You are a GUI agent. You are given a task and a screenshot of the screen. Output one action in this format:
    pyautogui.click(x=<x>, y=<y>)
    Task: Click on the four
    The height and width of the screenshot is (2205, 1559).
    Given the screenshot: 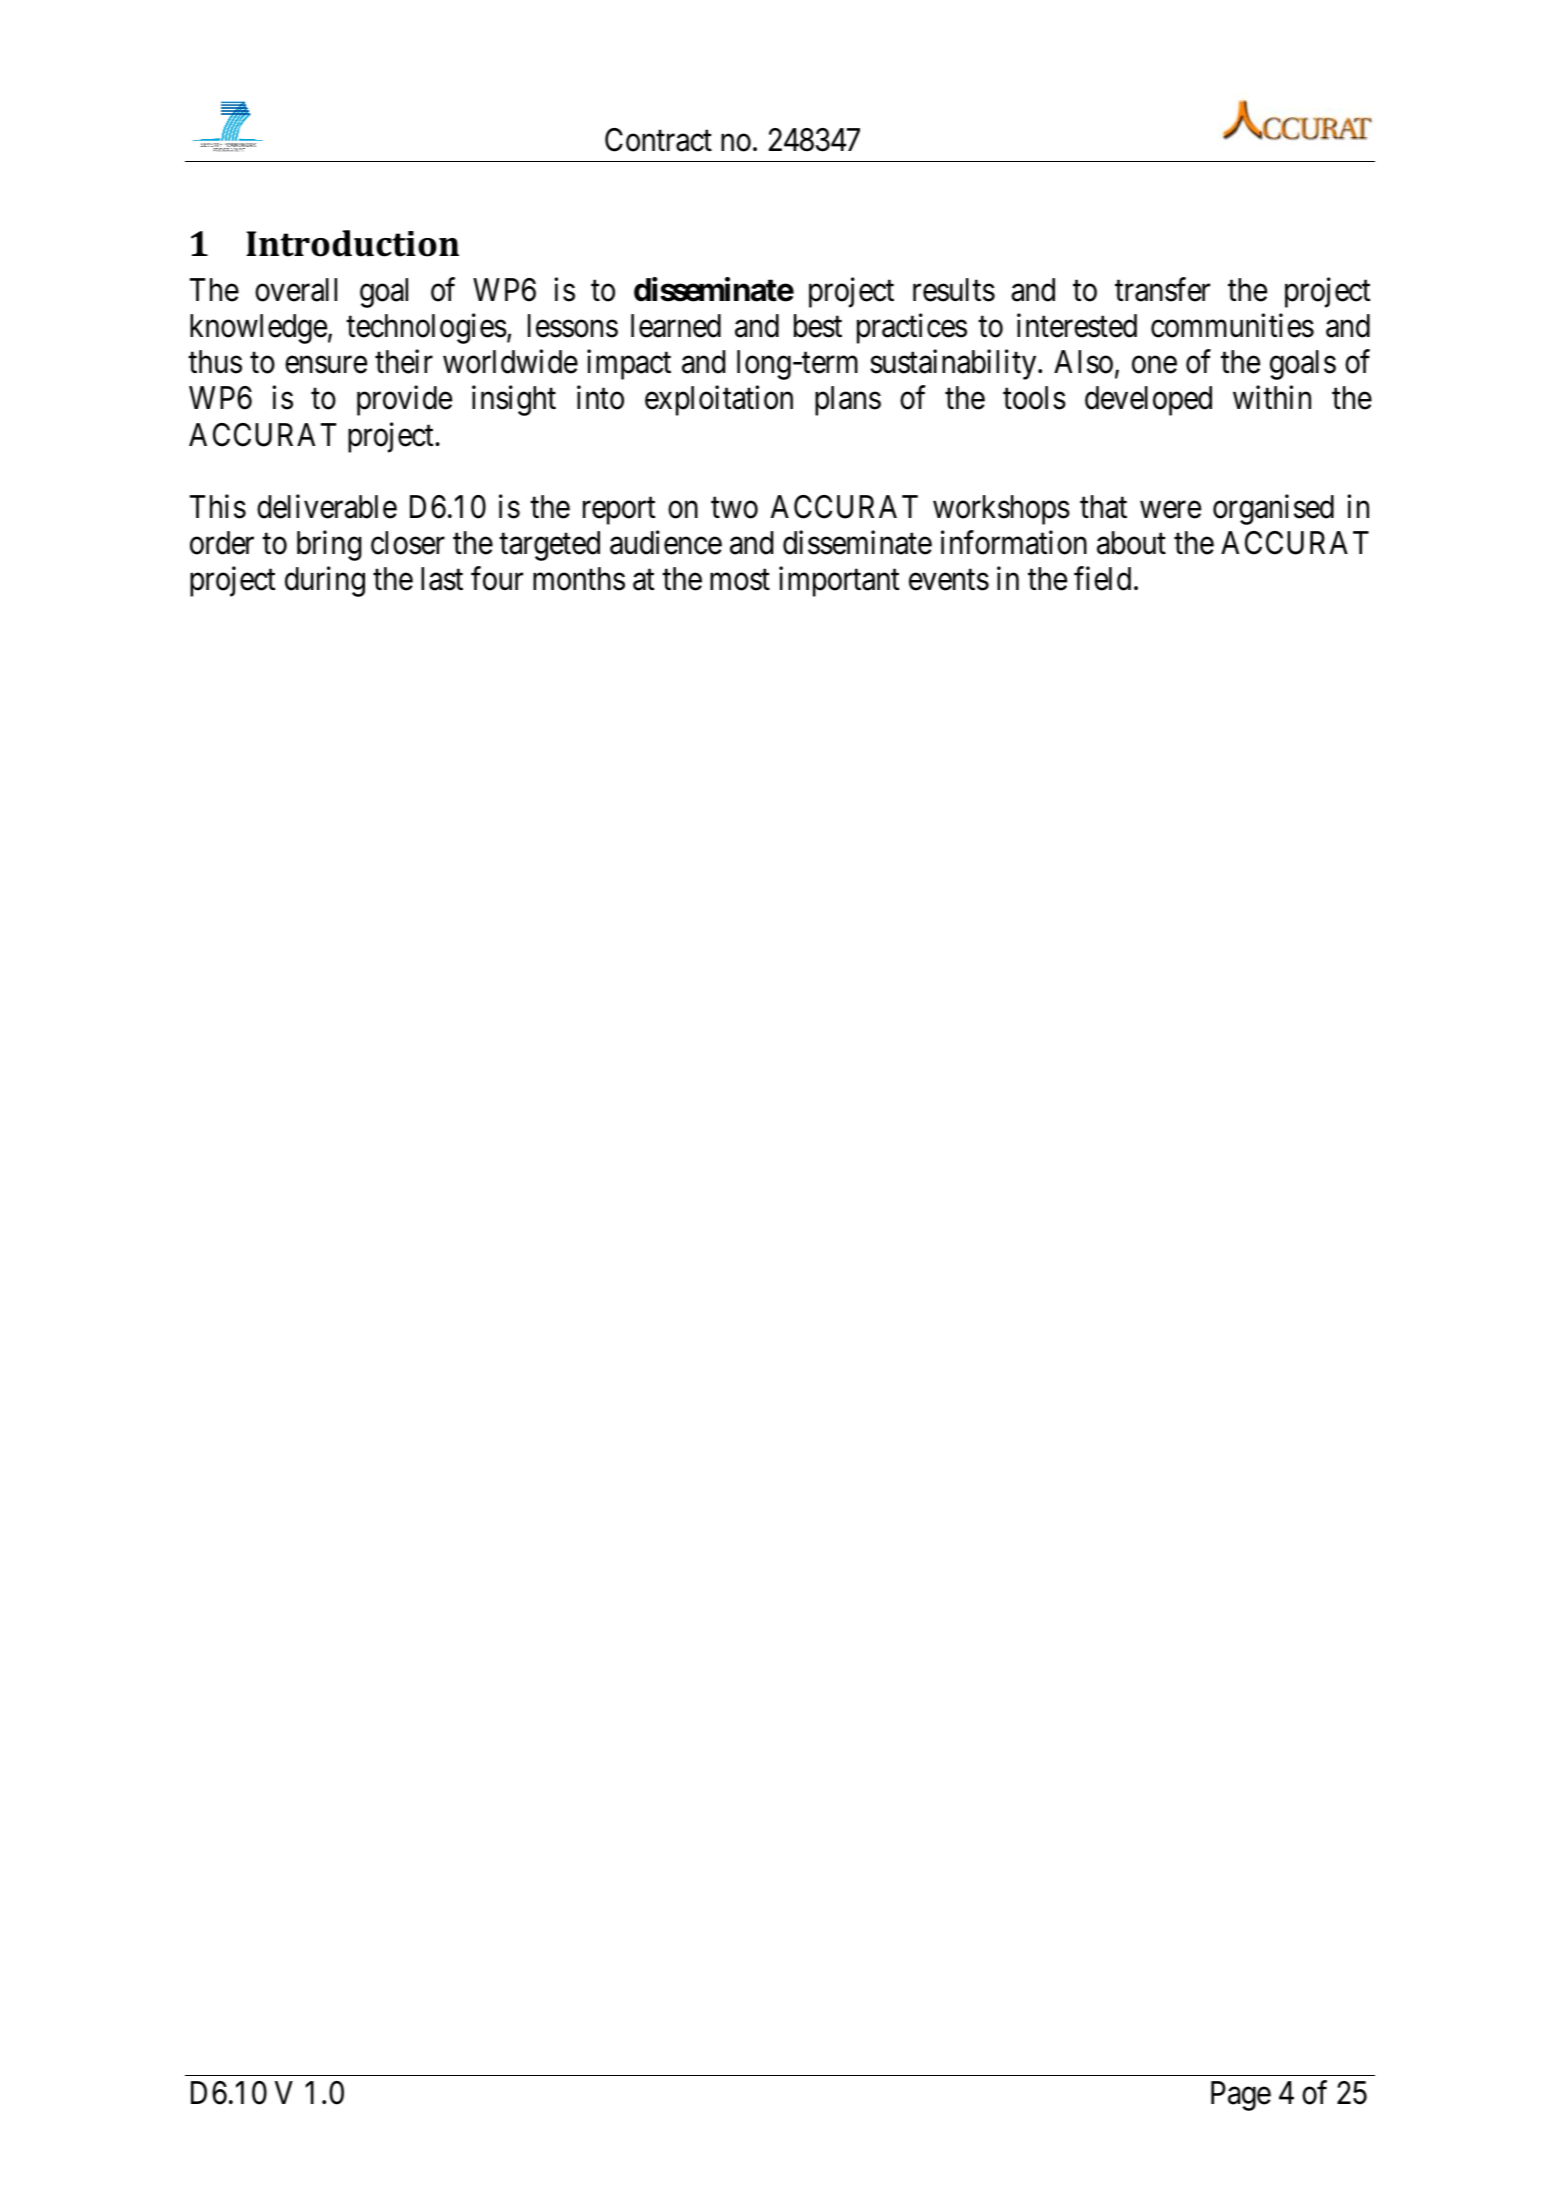 What is the action you would take?
    pyautogui.click(x=497, y=579)
